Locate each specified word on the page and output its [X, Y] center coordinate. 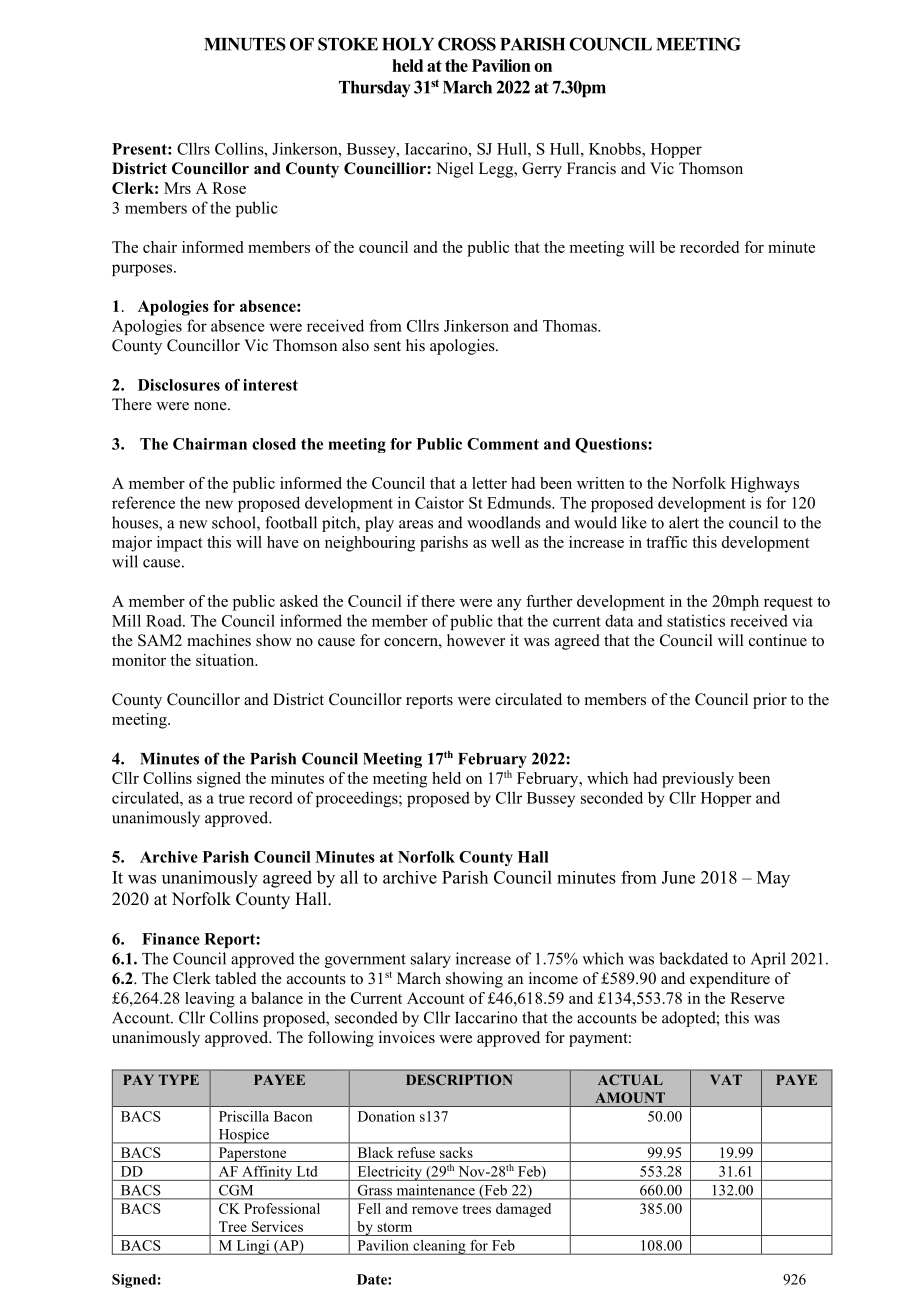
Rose [229, 188]
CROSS [467, 44]
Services [277, 1226]
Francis [591, 168]
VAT [726, 1080]
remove [435, 1210]
